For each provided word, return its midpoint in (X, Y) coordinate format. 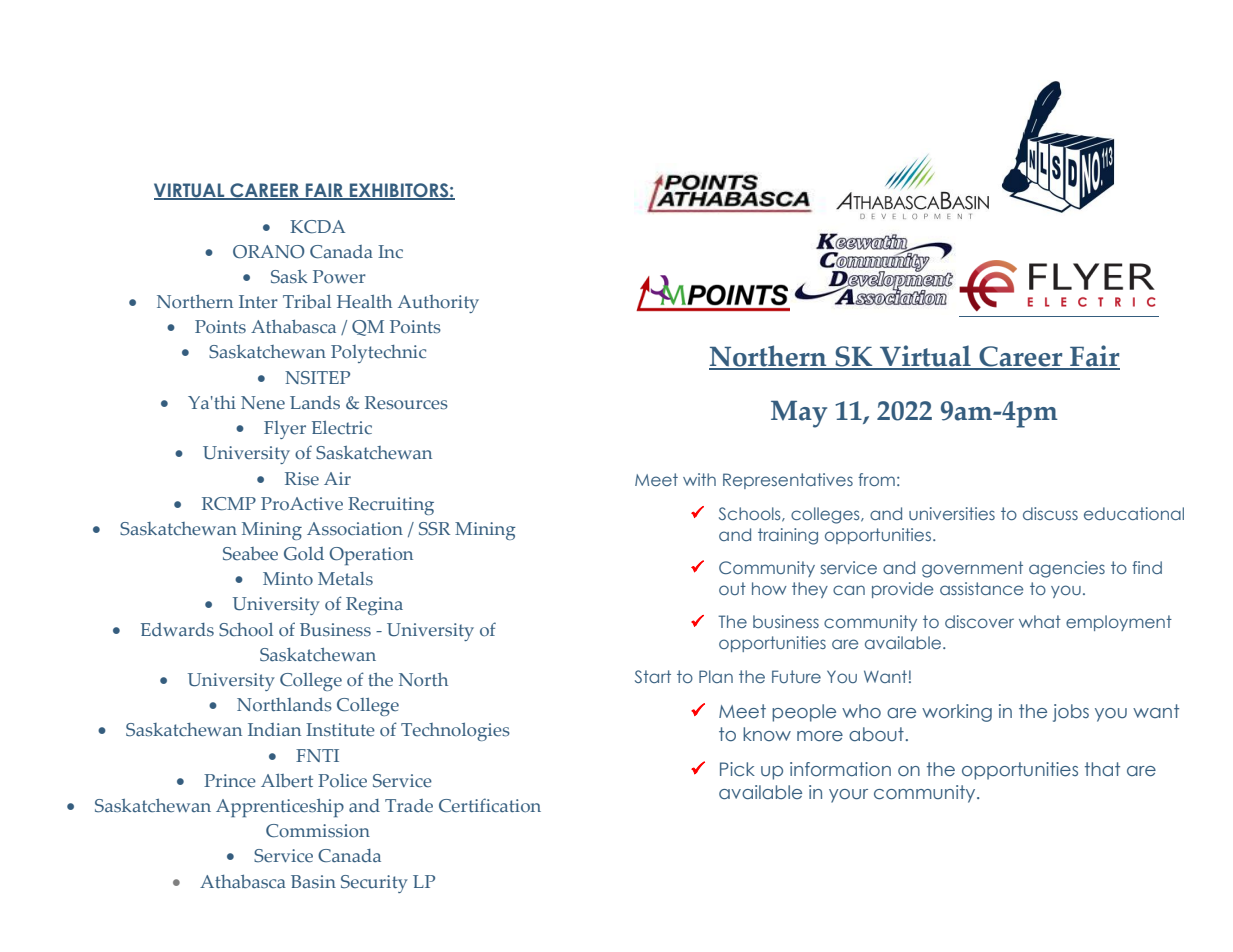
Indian (274, 730)
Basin (313, 882)
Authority (438, 304)
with (699, 479)
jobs (1071, 713)
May (799, 414)
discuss (1050, 513)
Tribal (307, 301)
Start (653, 676)
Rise (302, 479)
